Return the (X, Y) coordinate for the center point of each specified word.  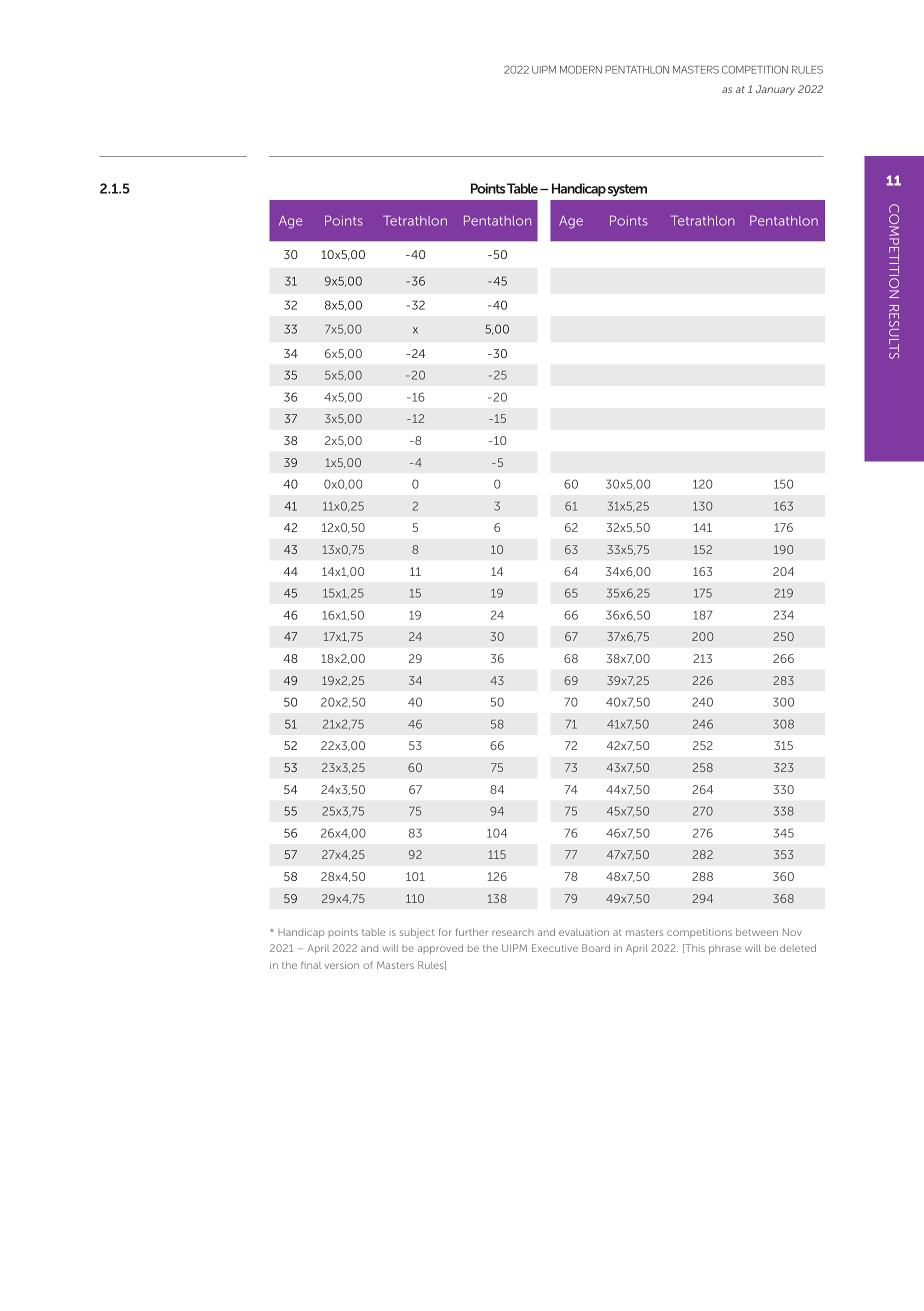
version (342, 965)
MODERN (581, 69)
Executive (555, 948)
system (627, 190)
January (775, 90)
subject (417, 933)
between (757, 932)
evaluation (584, 932)
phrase (725, 949)
